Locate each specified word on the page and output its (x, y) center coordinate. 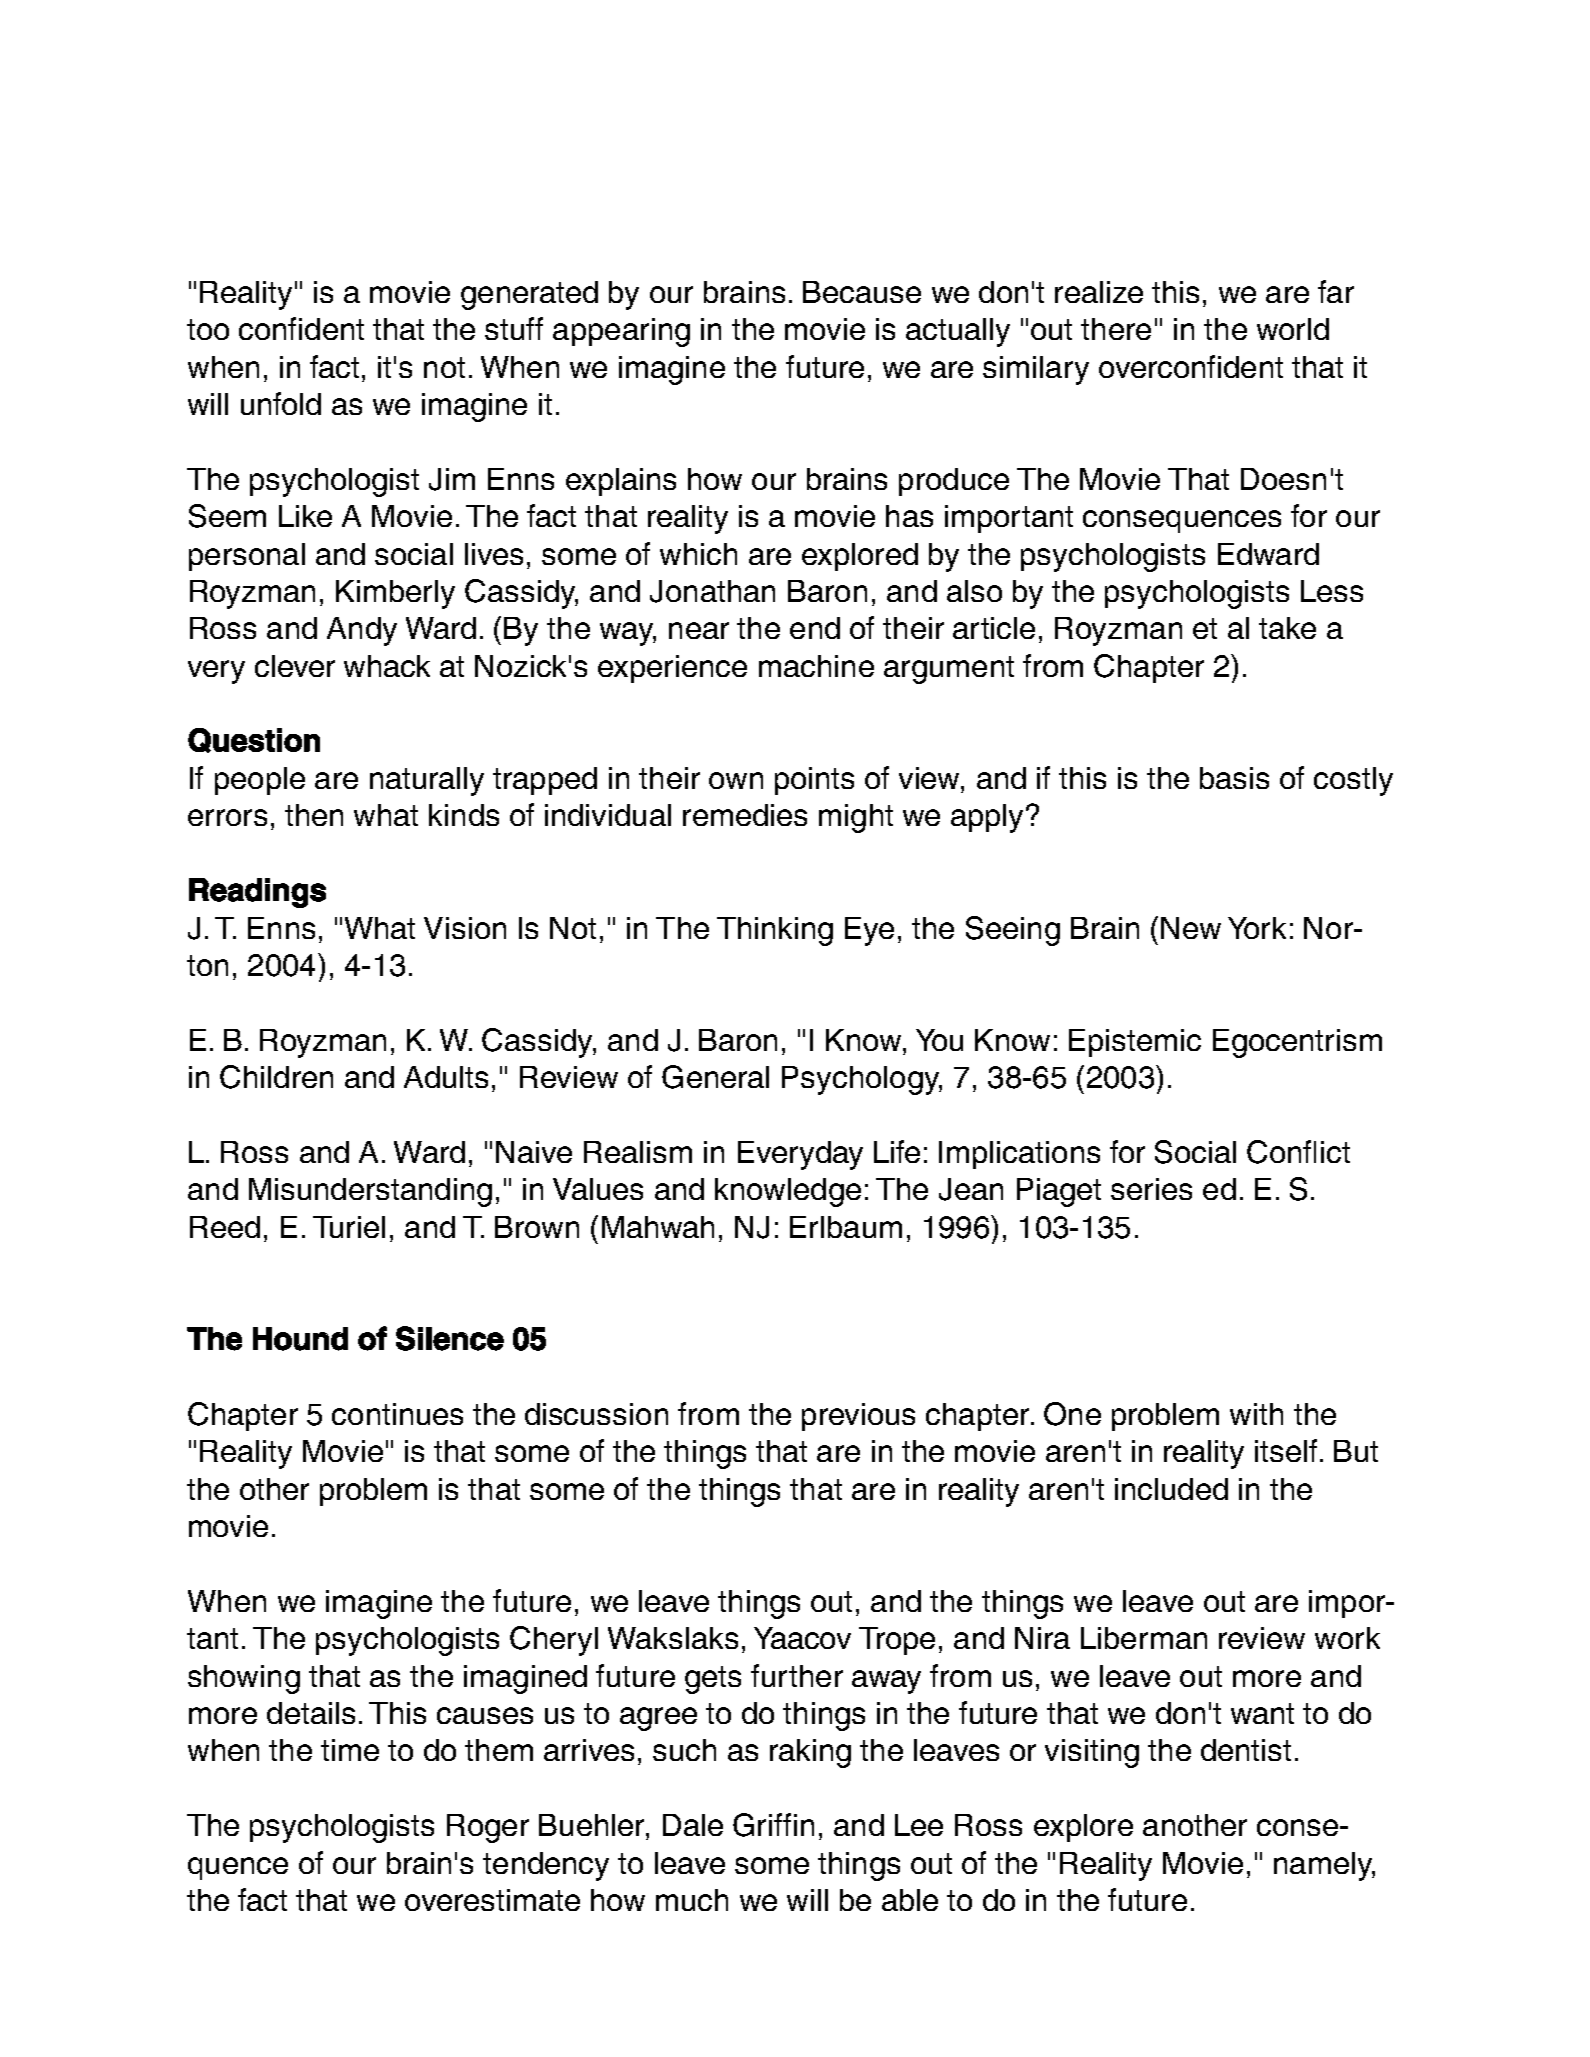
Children (276, 1077)
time (350, 1750)
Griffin (773, 1825)
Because (862, 292)
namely (1324, 1866)
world (1293, 329)
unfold (281, 403)
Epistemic (1135, 1043)
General (715, 1077)
